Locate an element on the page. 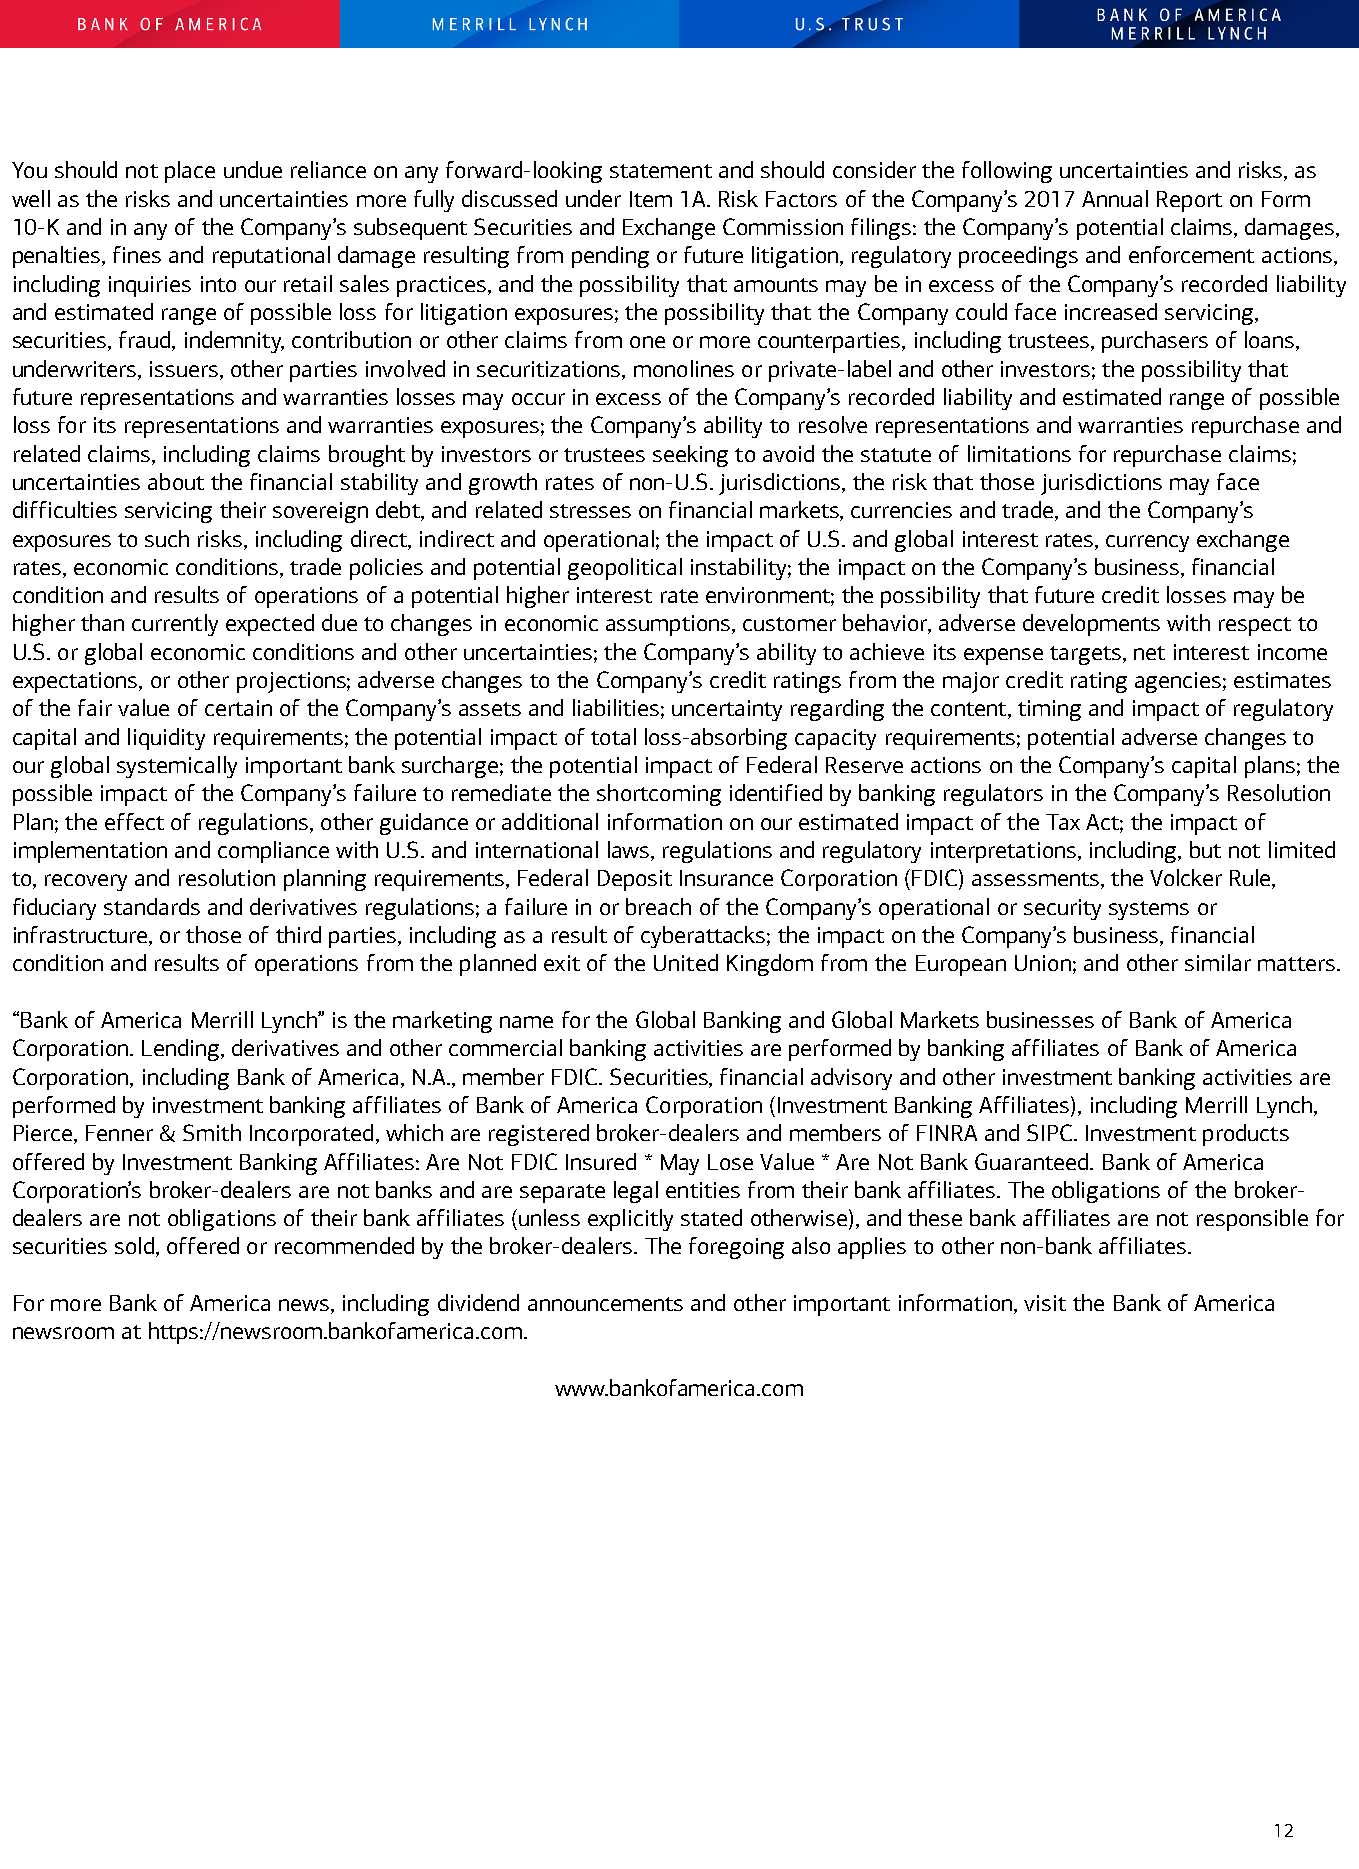 The width and height of the image is (1359, 1869). total is located at coordinates (613, 736).
